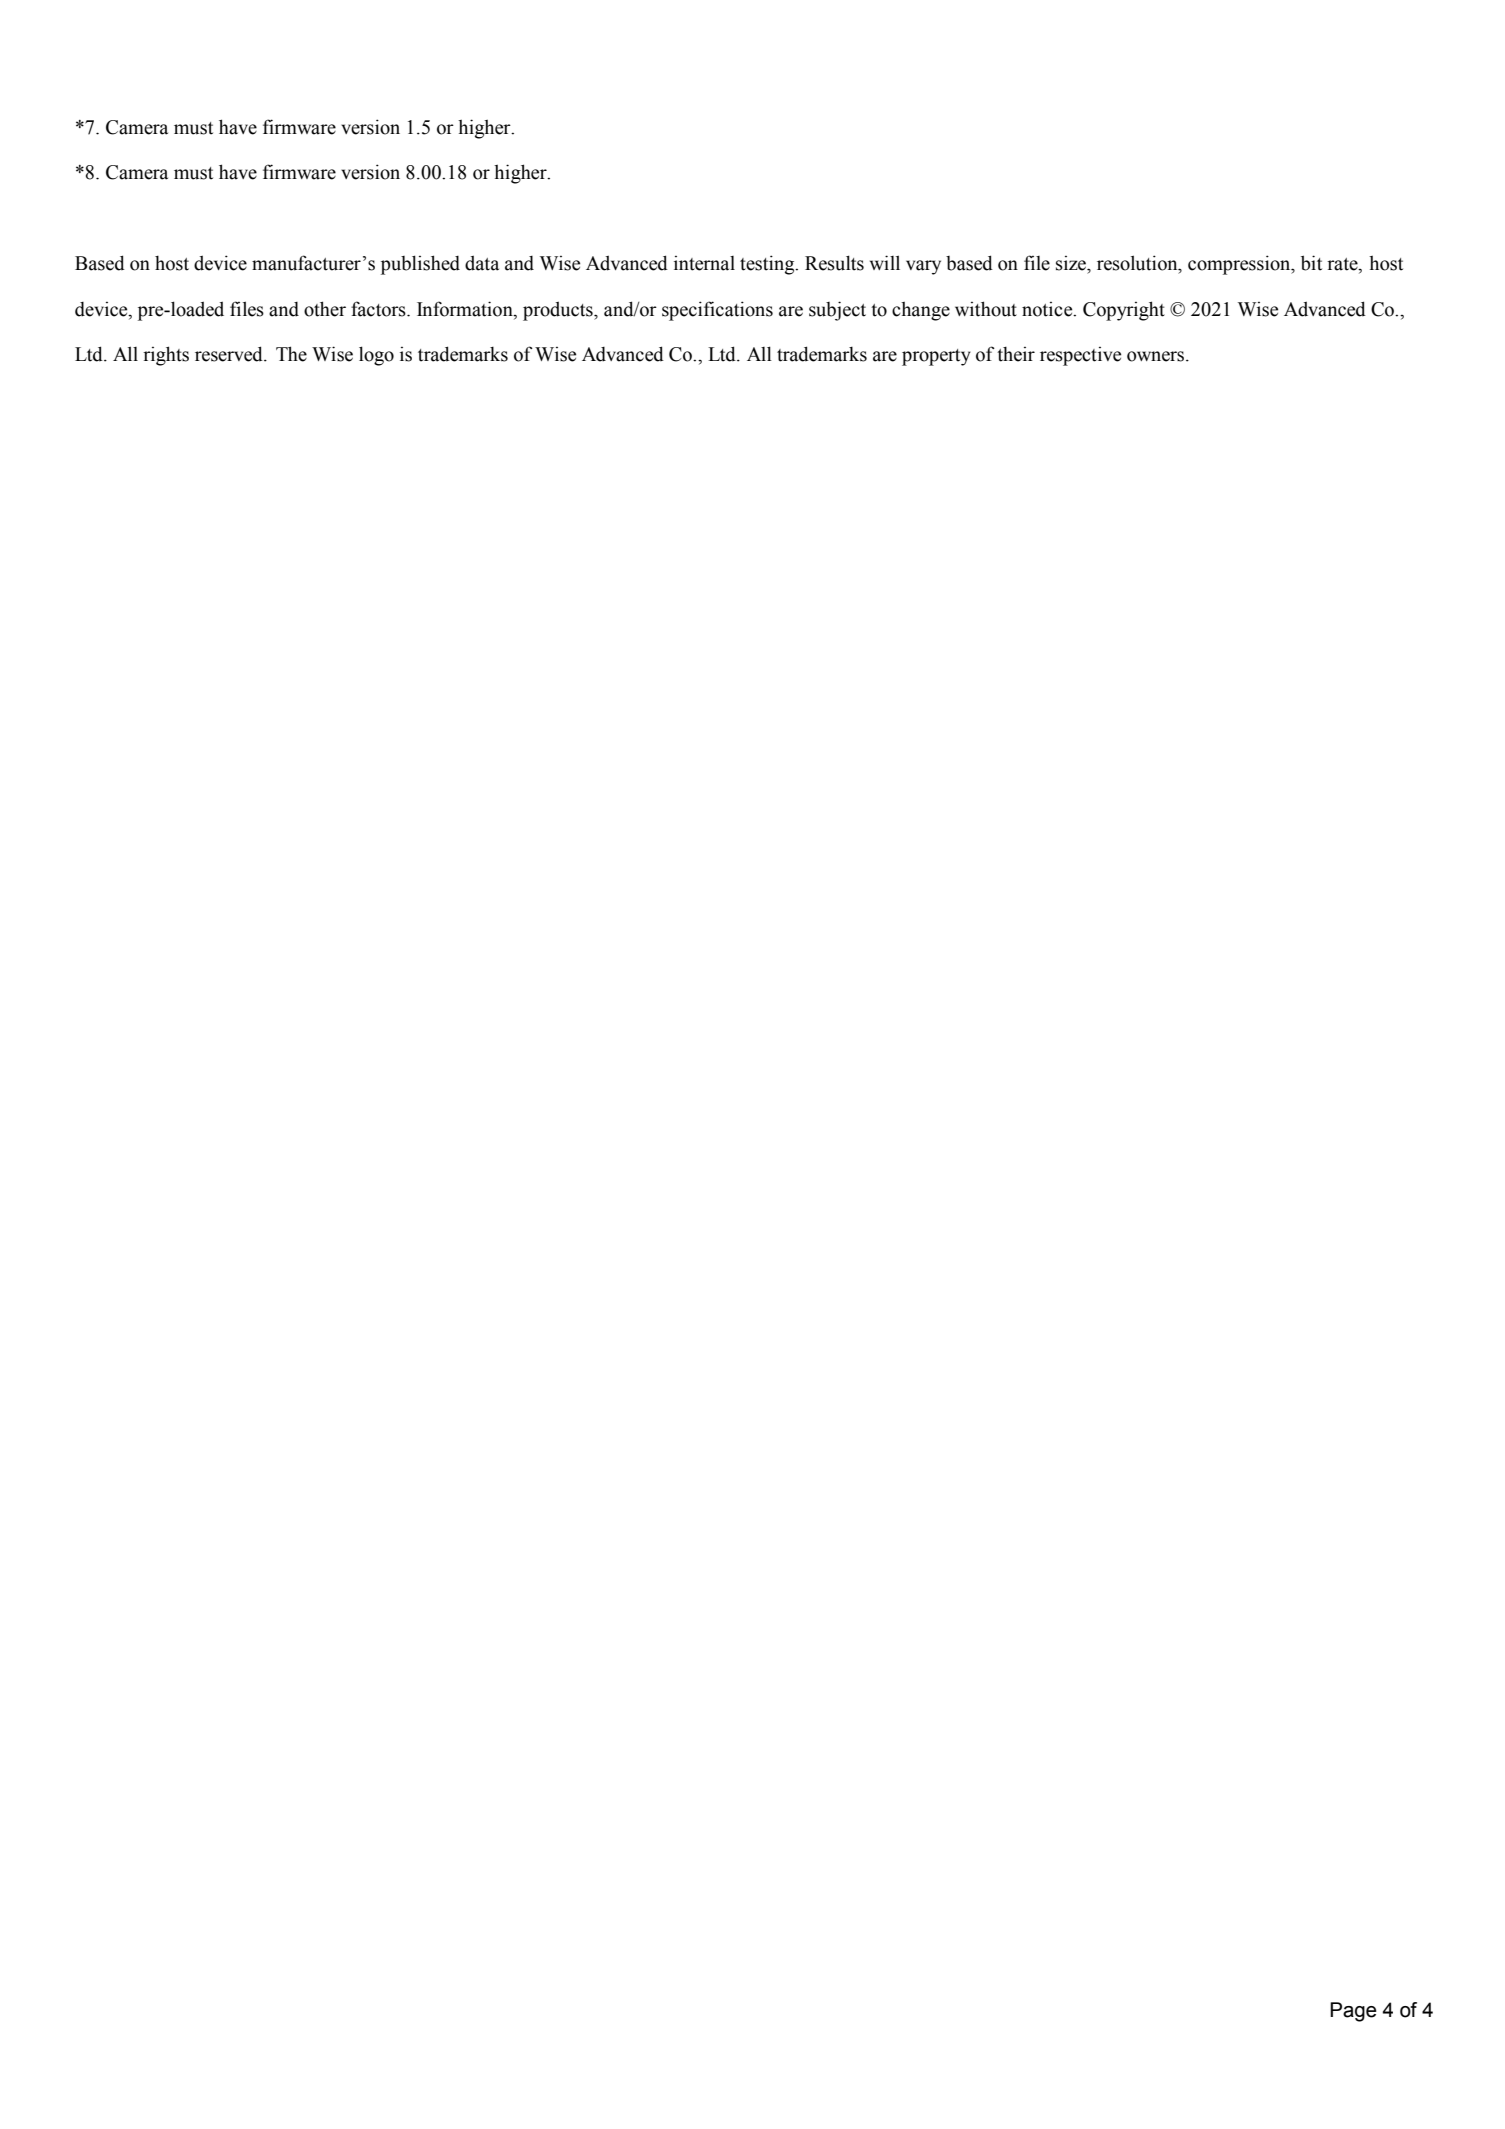  Describe the element at coordinates (1155, 356) in the screenshot. I see `owners` at that location.
